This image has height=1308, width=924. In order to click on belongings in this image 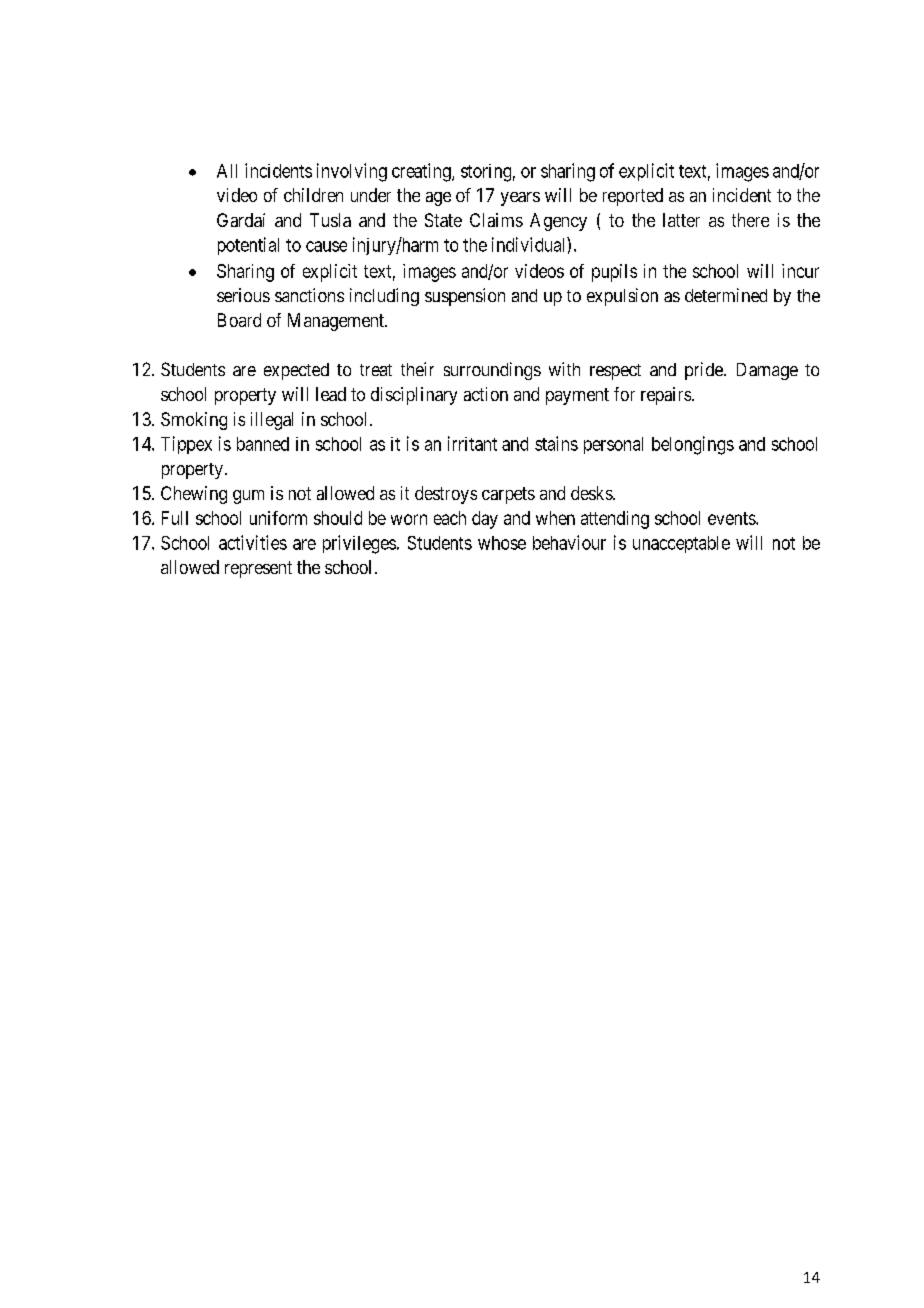, I will do `click(693, 445)`.
